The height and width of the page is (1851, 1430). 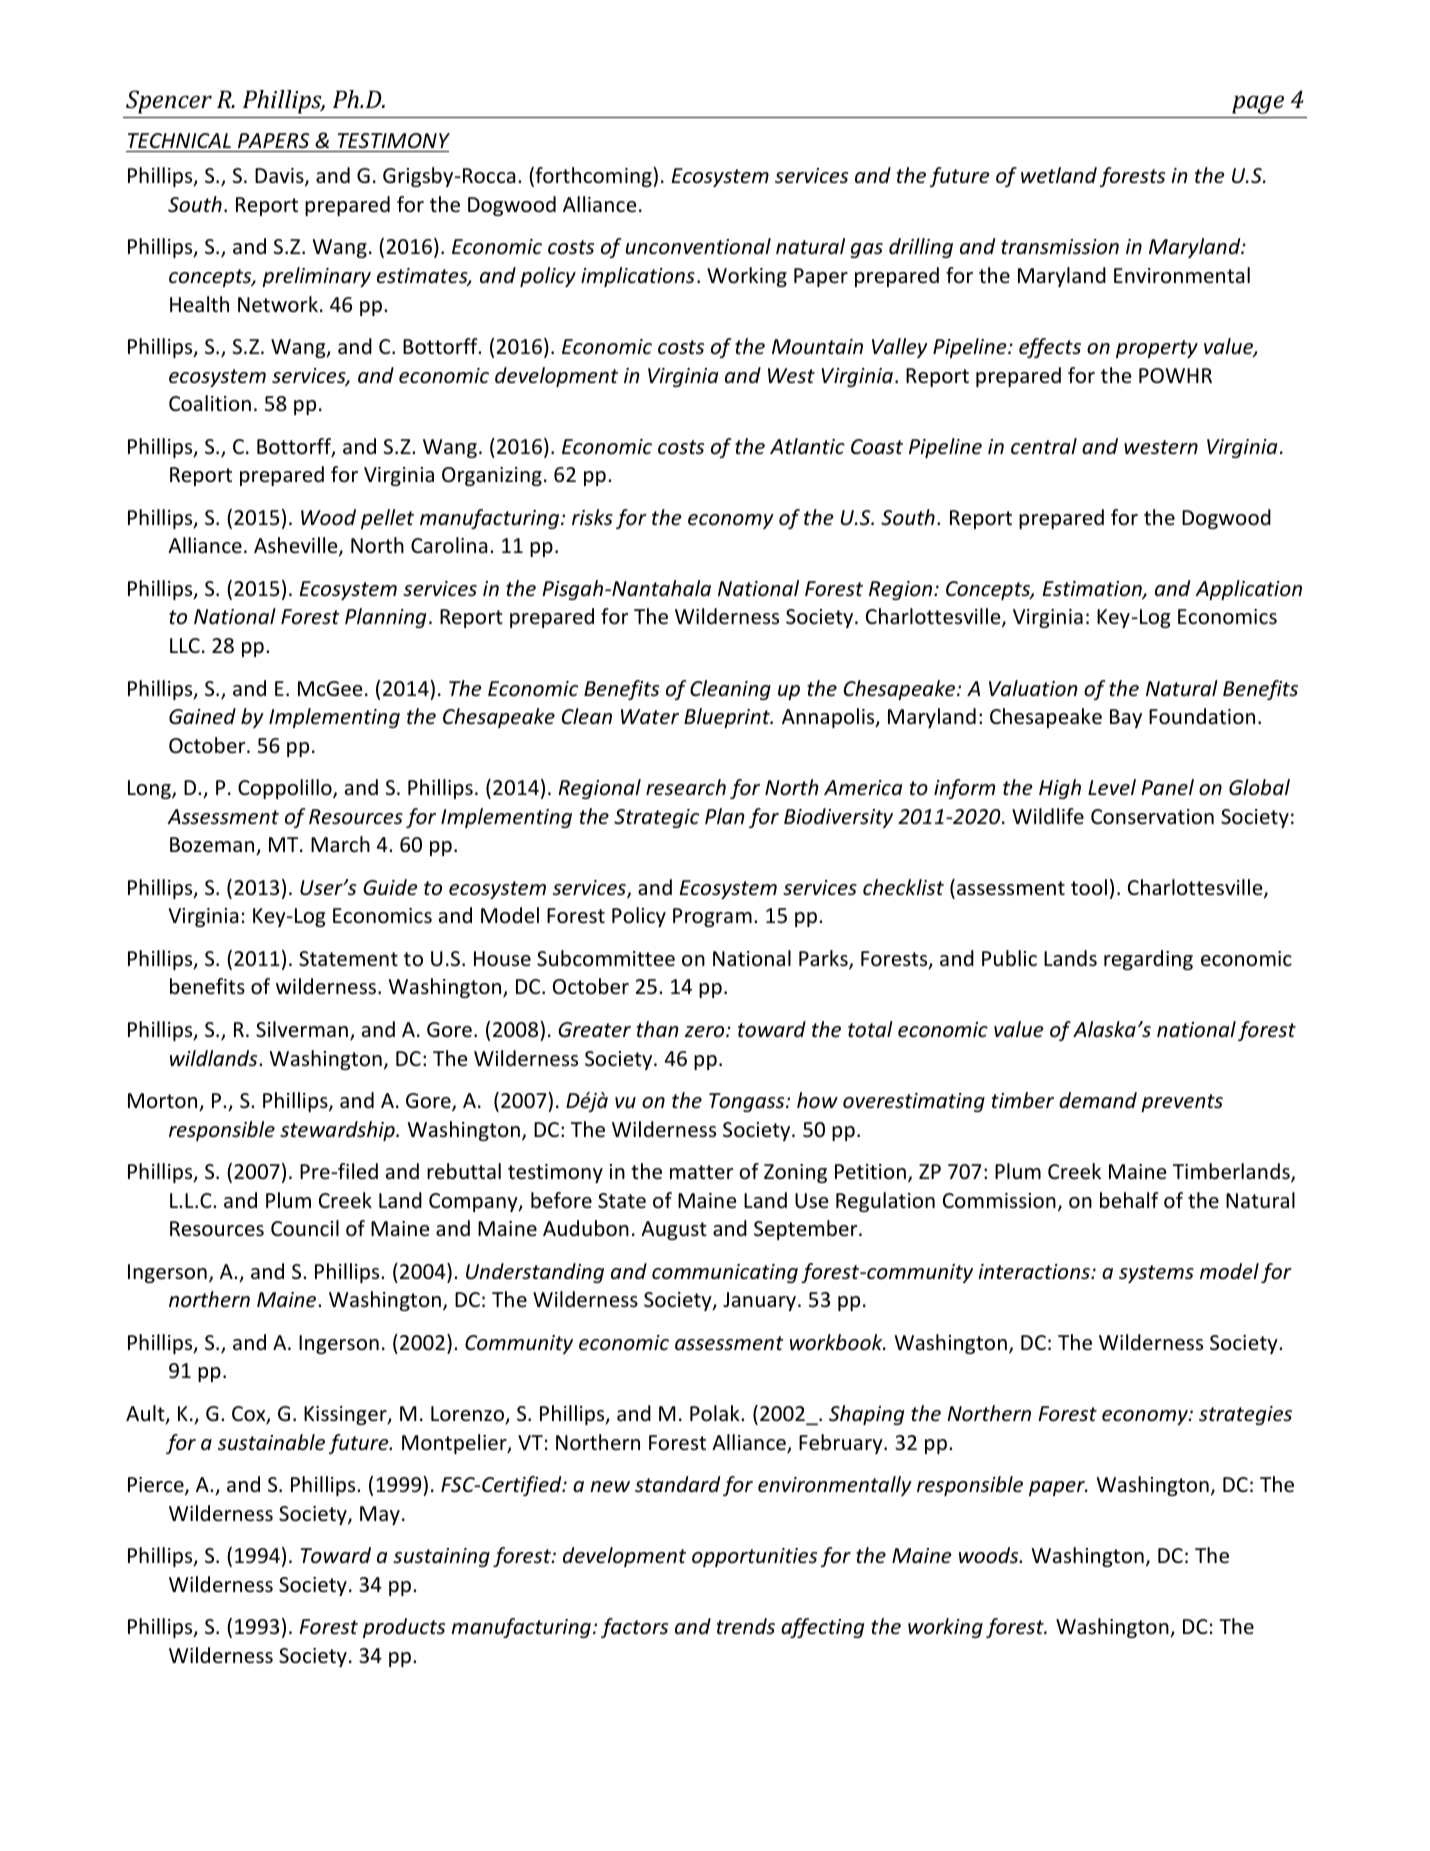 What do you see at coordinates (380, 1515) in the page?
I see `May` at bounding box center [380, 1515].
